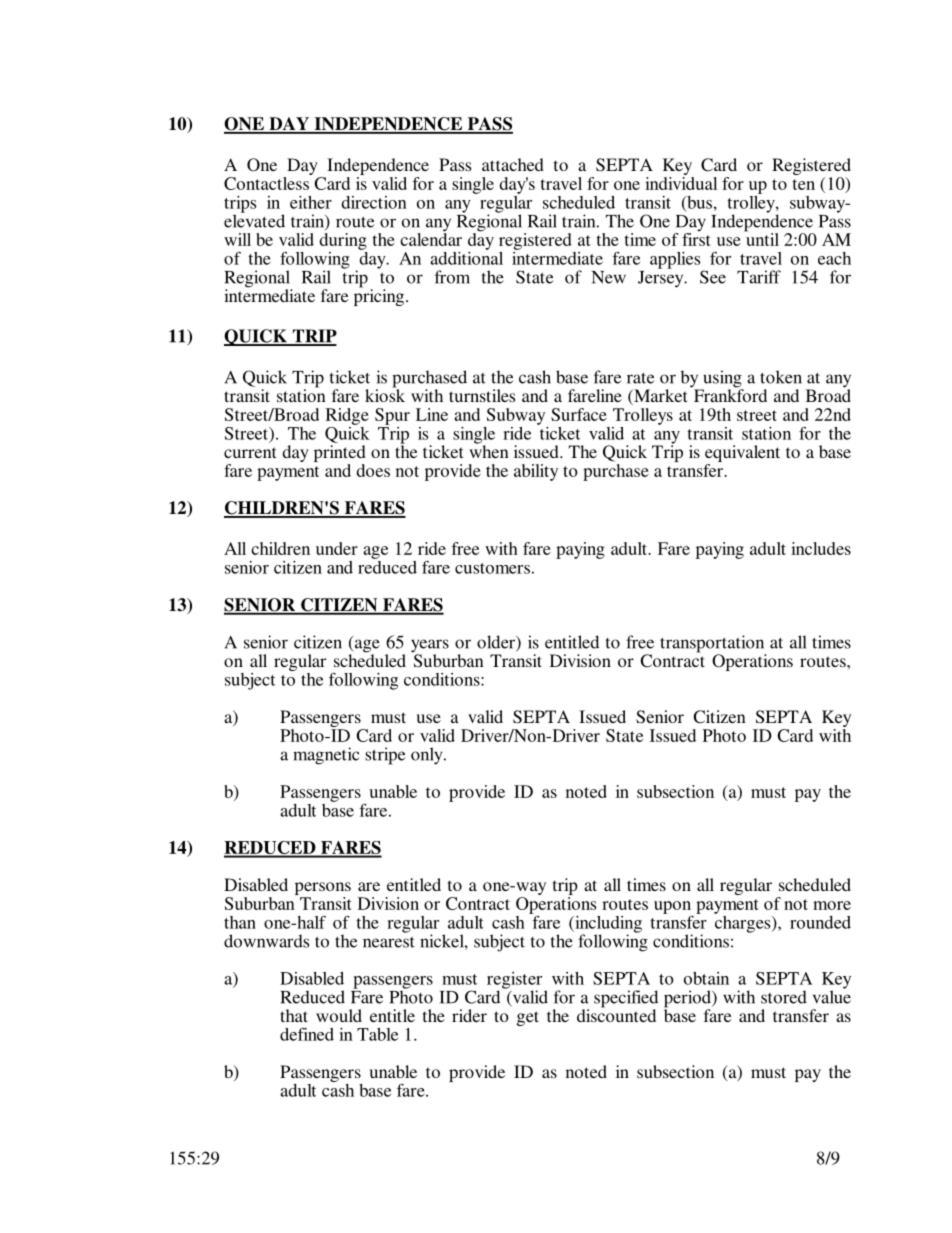 The width and height of the screenshot is (952, 1233). What do you see at coordinates (832, 905) in the screenshot?
I see `more` at bounding box center [832, 905].
